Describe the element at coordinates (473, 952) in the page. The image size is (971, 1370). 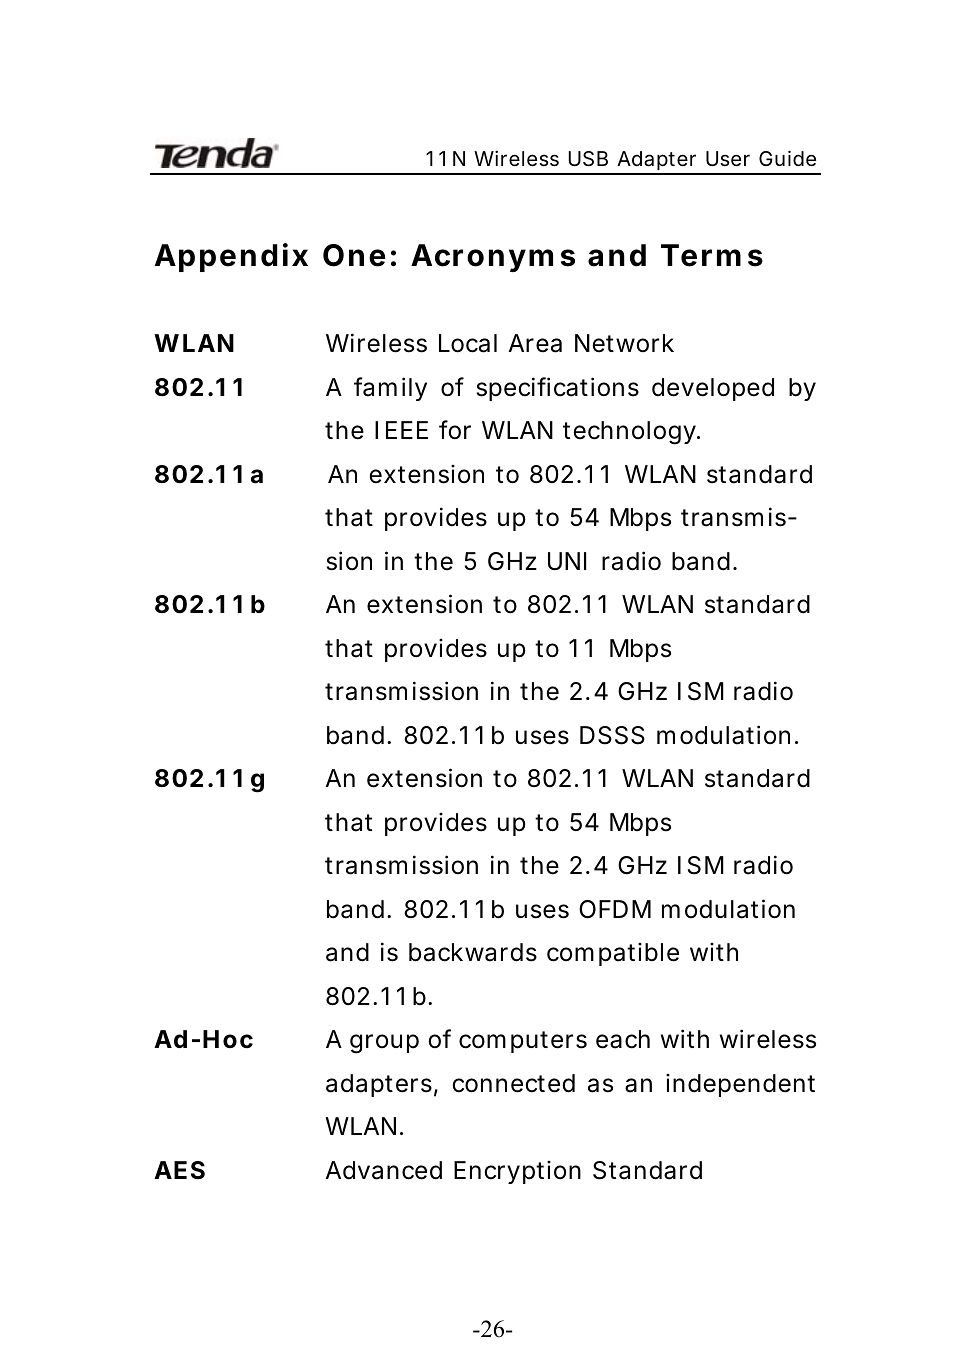
I see `backwards` at that location.
